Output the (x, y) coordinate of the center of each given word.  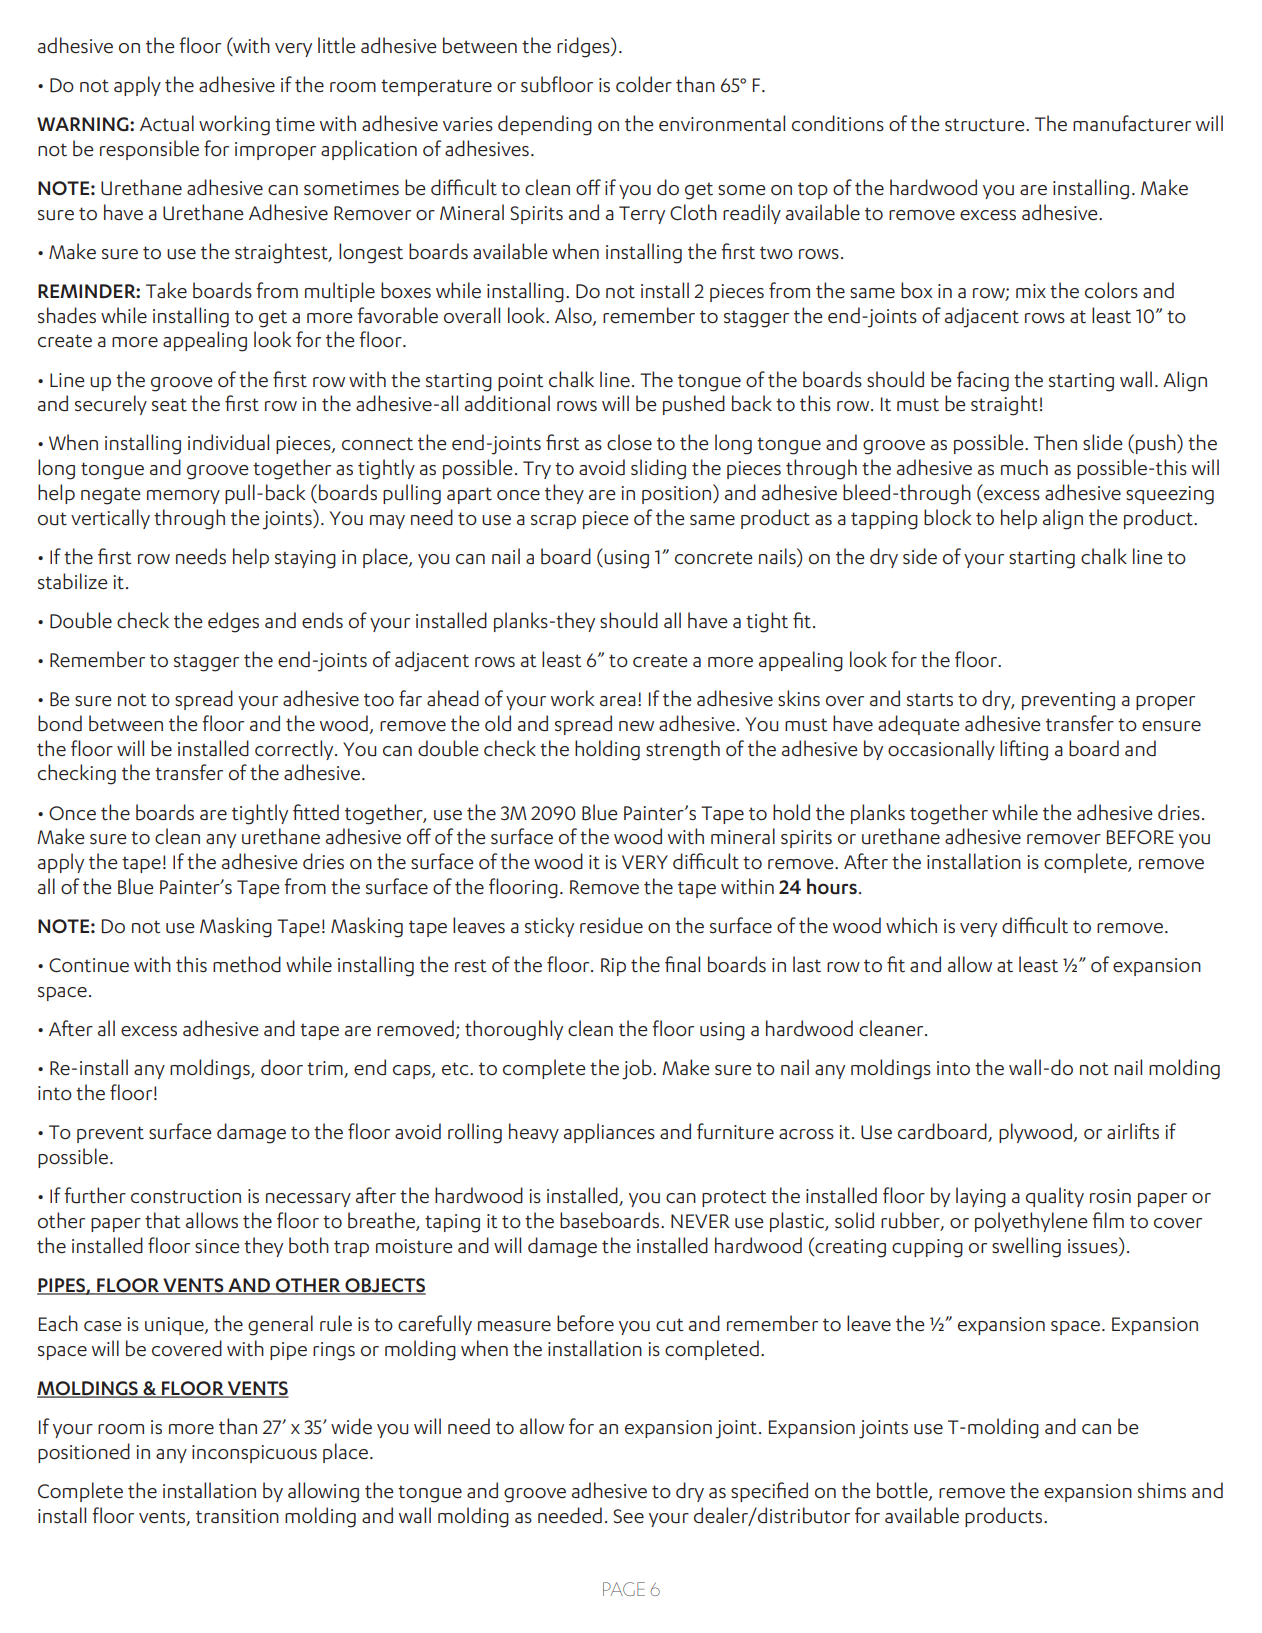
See (629, 1516)
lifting (1024, 750)
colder (644, 84)
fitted (316, 812)
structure (986, 125)
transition (237, 1516)
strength (683, 750)
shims (1162, 1490)
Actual (167, 123)
